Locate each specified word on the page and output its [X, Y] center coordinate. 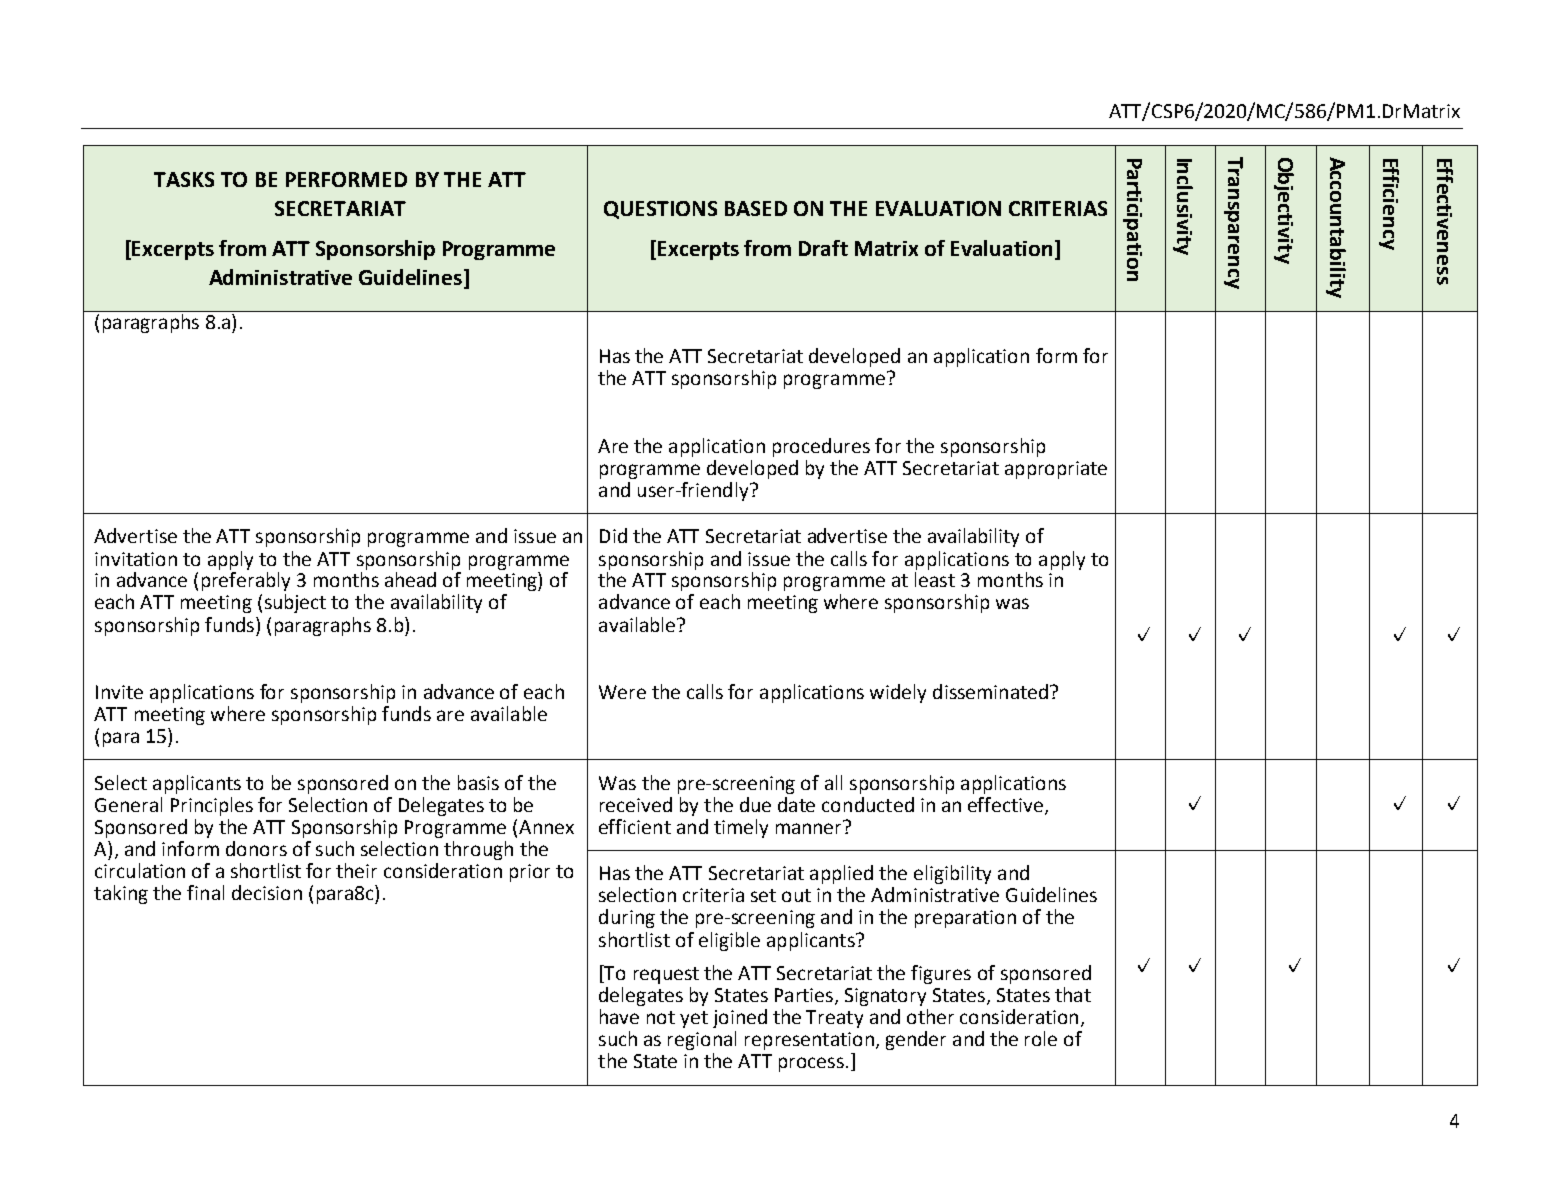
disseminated [990, 691]
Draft [823, 248]
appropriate [1056, 470]
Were [622, 692]
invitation [136, 559]
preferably [246, 581]
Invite [119, 692]
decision [267, 892]
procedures [821, 447]
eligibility [952, 874]
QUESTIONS [660, 210]
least [935, 579]
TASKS [184, 179]
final [205, 892]
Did [613, 535]
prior [530, 873]
